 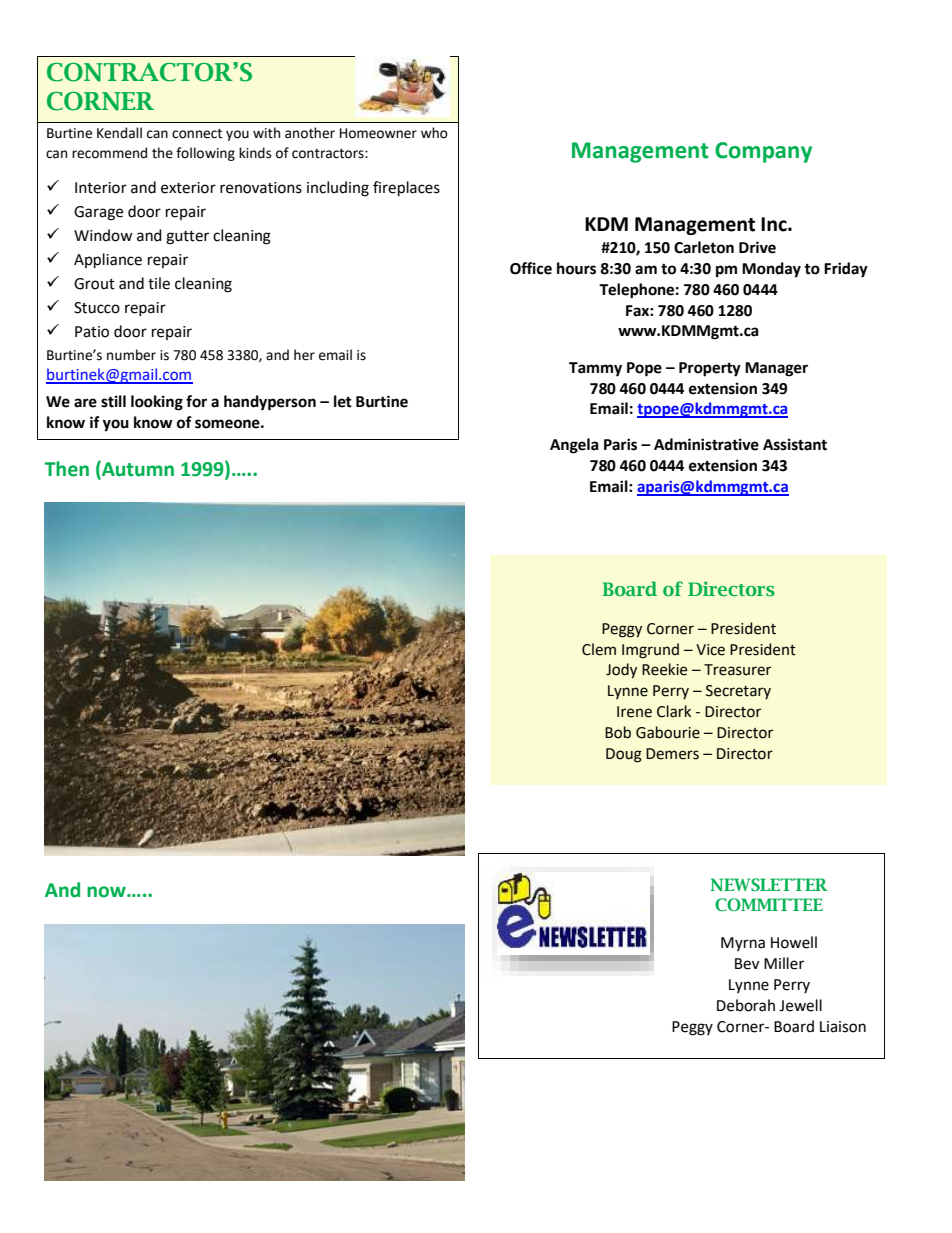 I want to click on Then, so click(x=66, y=469).
